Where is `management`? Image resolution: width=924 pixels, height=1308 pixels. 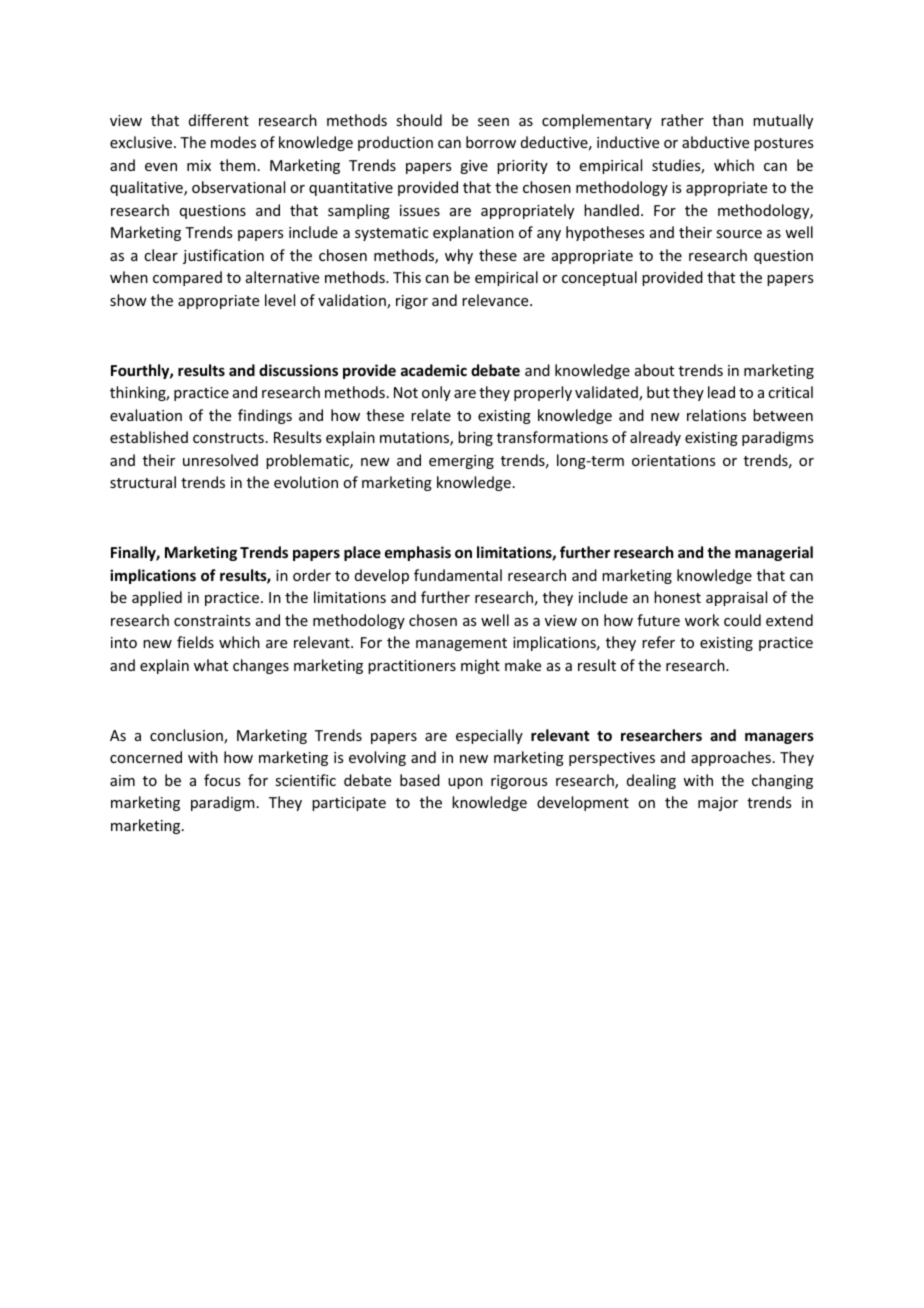
management is located at coordinates (461, 644).
